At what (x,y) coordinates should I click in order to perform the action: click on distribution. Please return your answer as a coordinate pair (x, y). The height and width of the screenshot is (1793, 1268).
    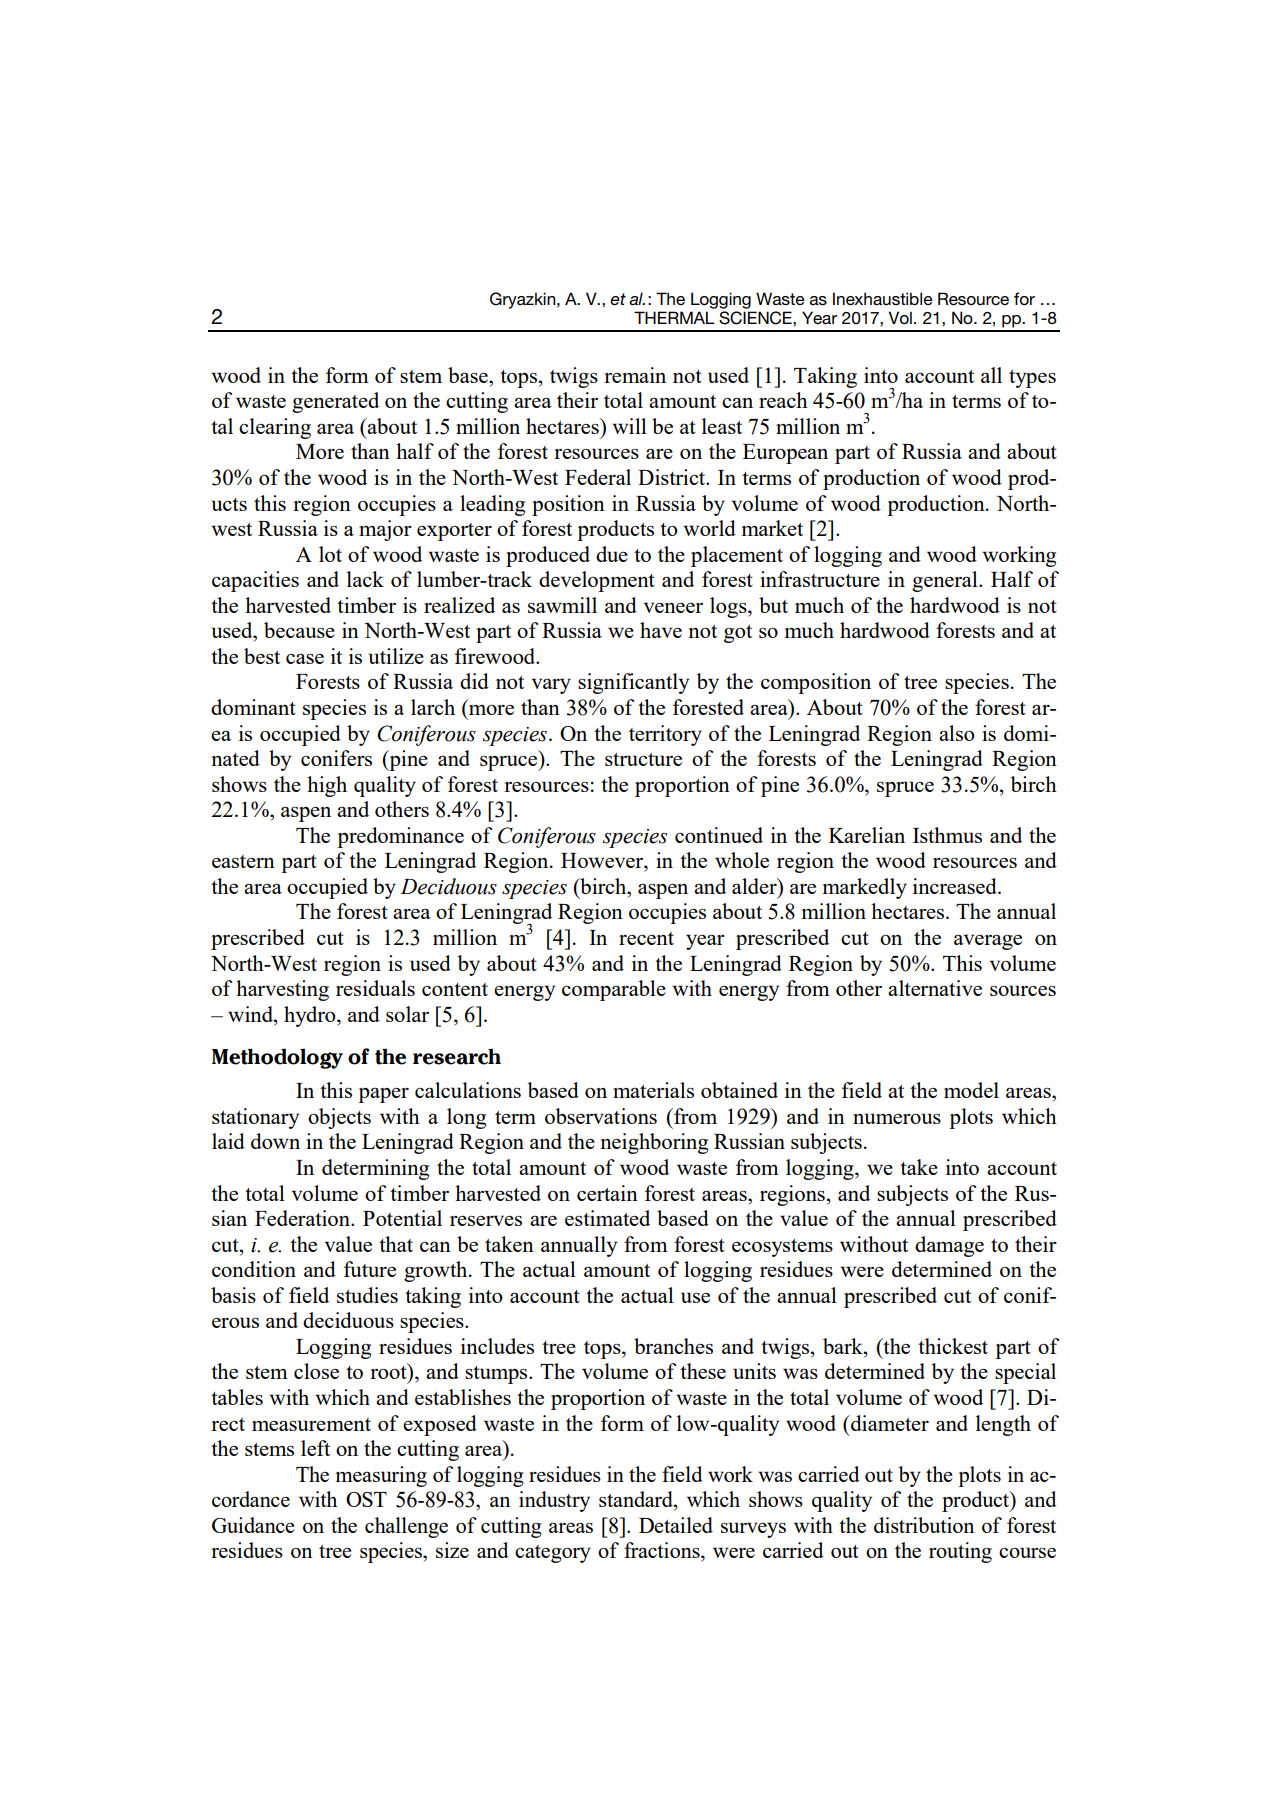
    Looking at the image, I should click on (924, 1525).
